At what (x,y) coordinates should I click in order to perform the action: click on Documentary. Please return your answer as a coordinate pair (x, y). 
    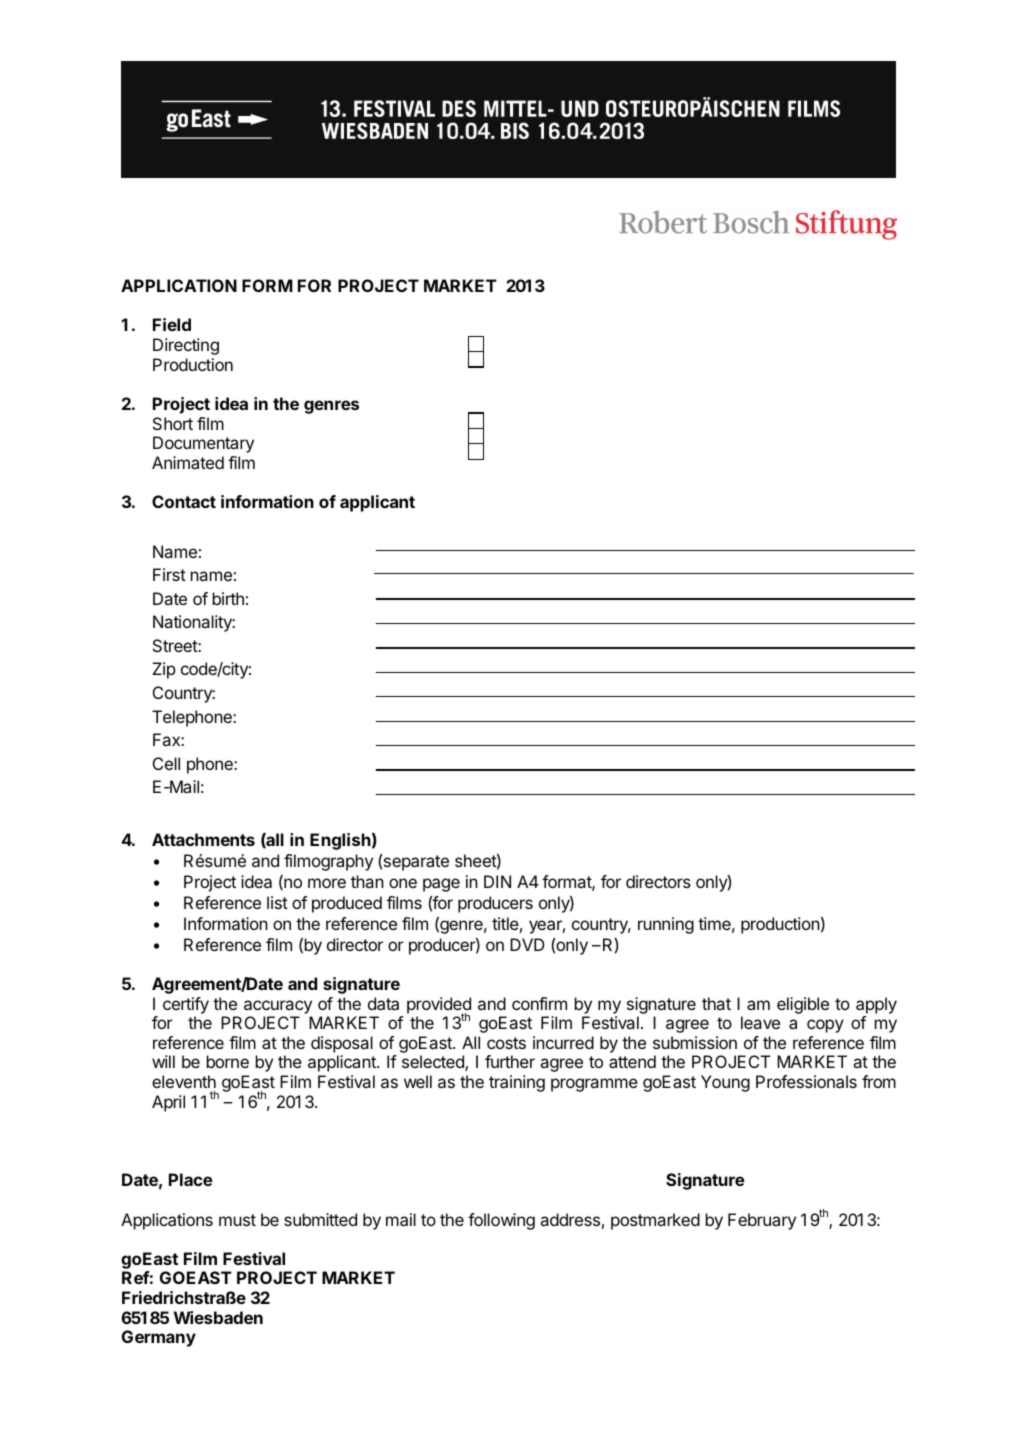
    Looking at the image, I should click on (203, 444).
